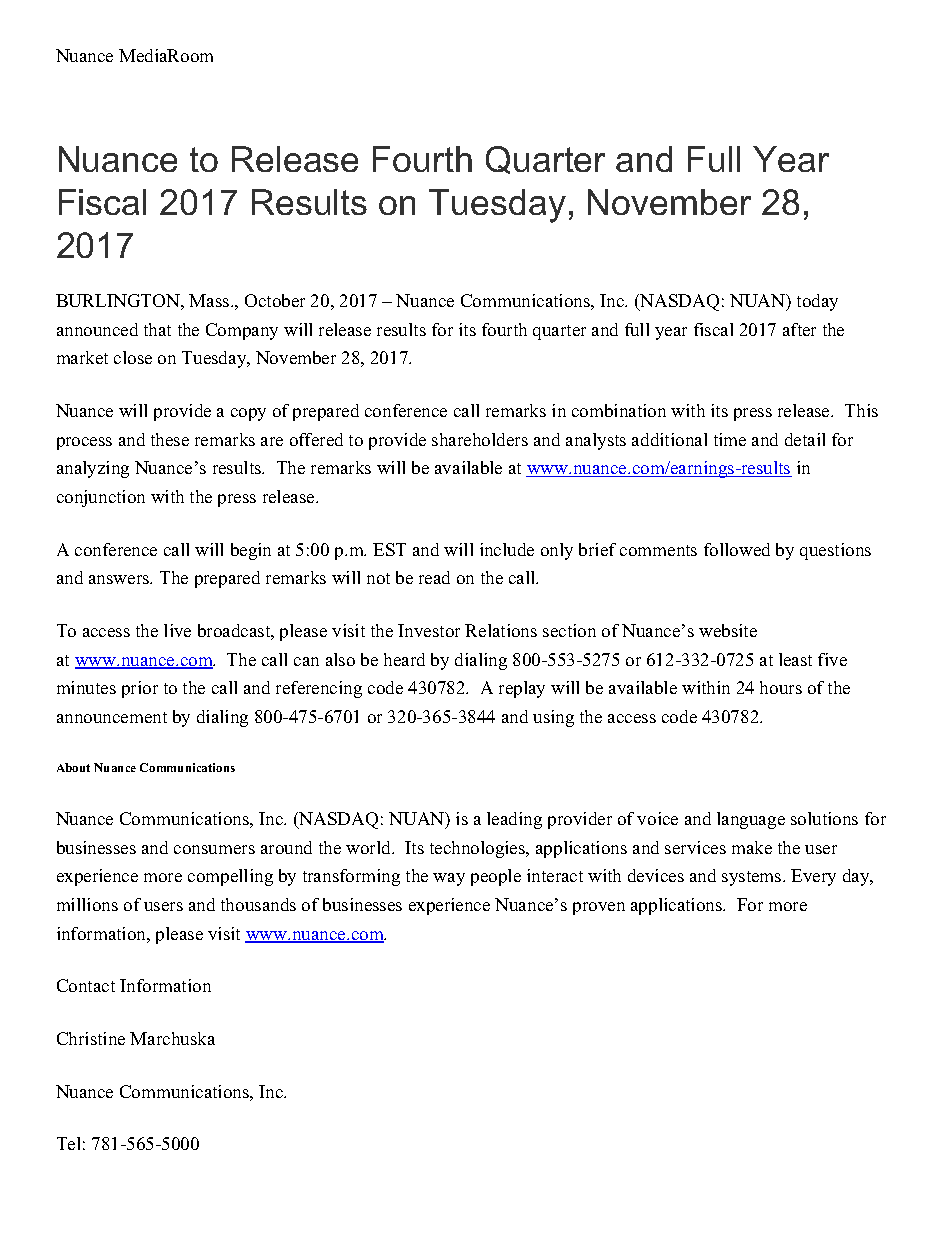 The height and width of the page is (1233, 952). I want to click on proven, so click(599, 908).
